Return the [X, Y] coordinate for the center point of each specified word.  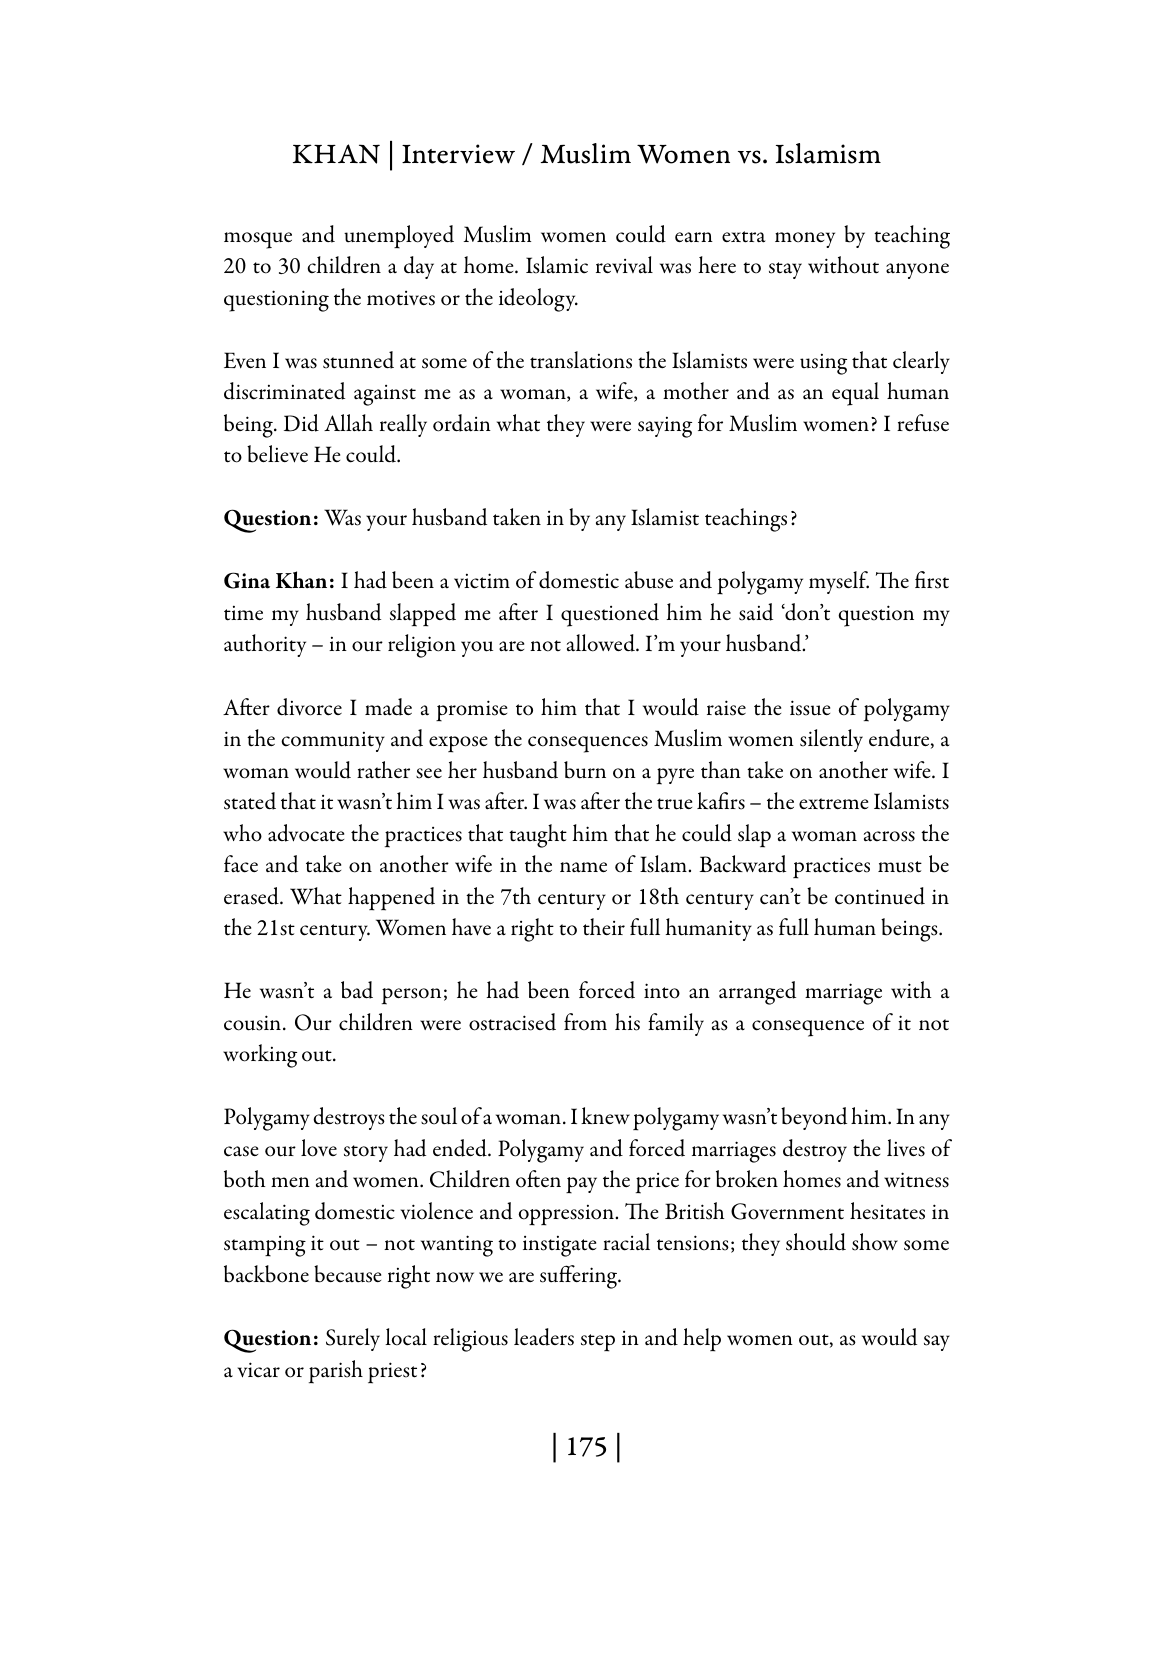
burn [585, 770]
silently [831, 740]
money [805, 240]
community [333, 742]
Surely [353, 1339]
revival [624, 265]
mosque [258, 240]
